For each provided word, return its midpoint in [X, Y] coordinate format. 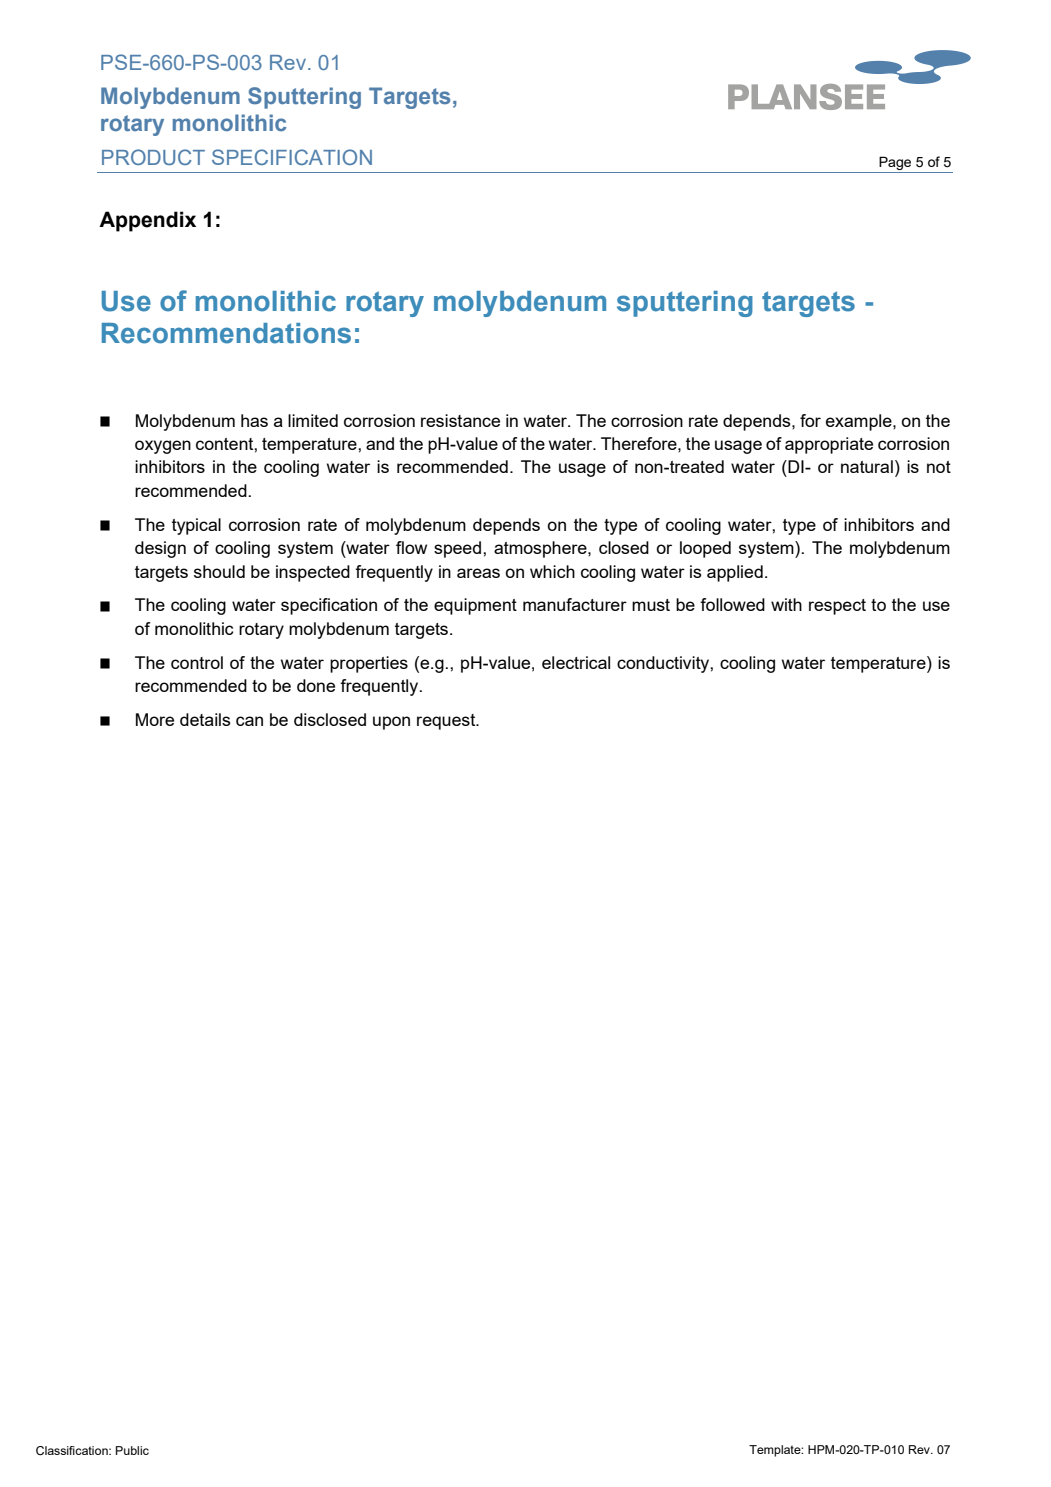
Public [132, 1450]
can [249, 721]
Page [895, 164]
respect [837, 607]
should [219, 571]
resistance [460, 420]
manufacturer [575, 604]
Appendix [147, 221]
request [447, 722]
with [786, 604]
